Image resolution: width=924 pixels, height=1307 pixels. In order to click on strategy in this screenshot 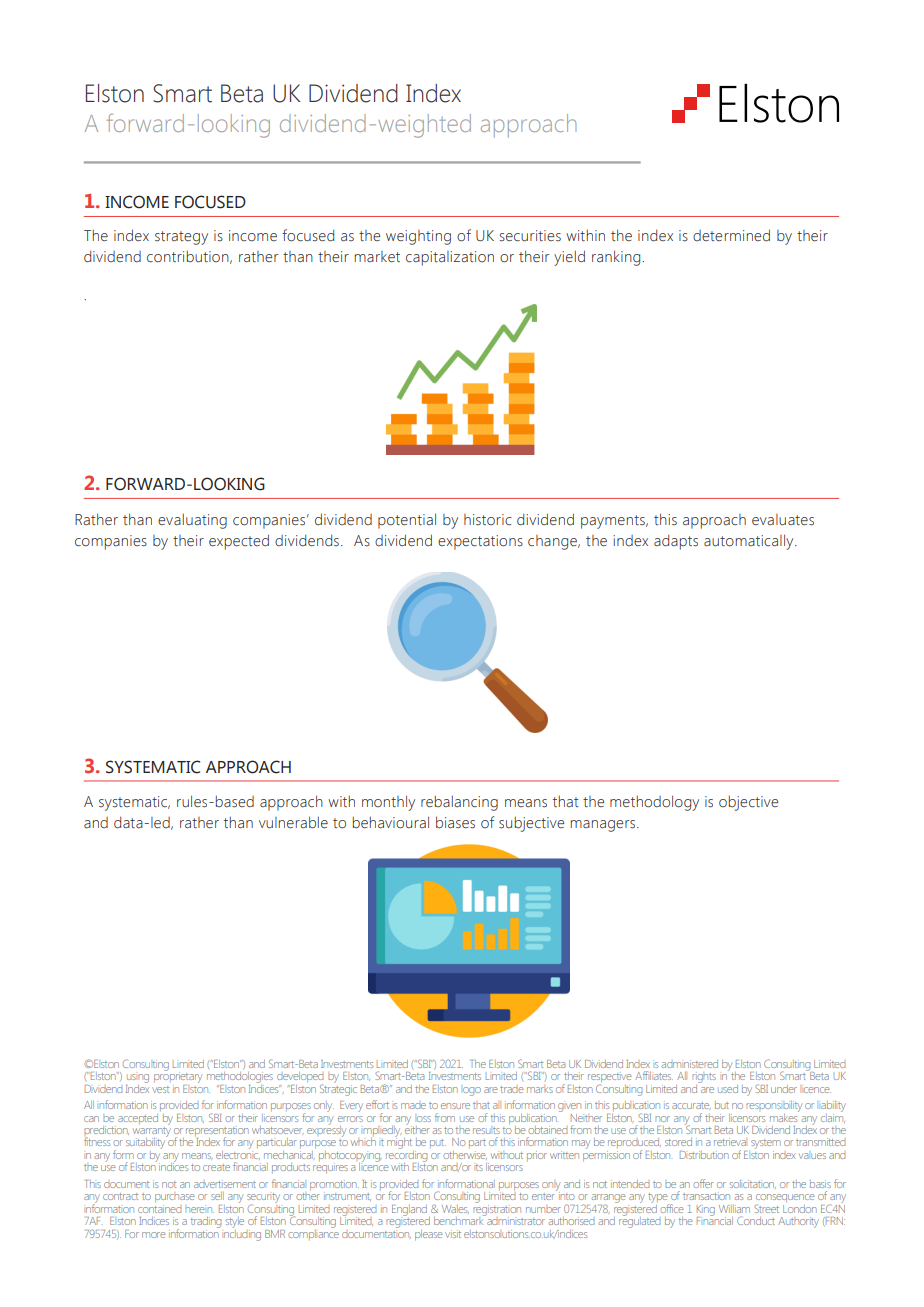, I will do `click(181, 238)`.
